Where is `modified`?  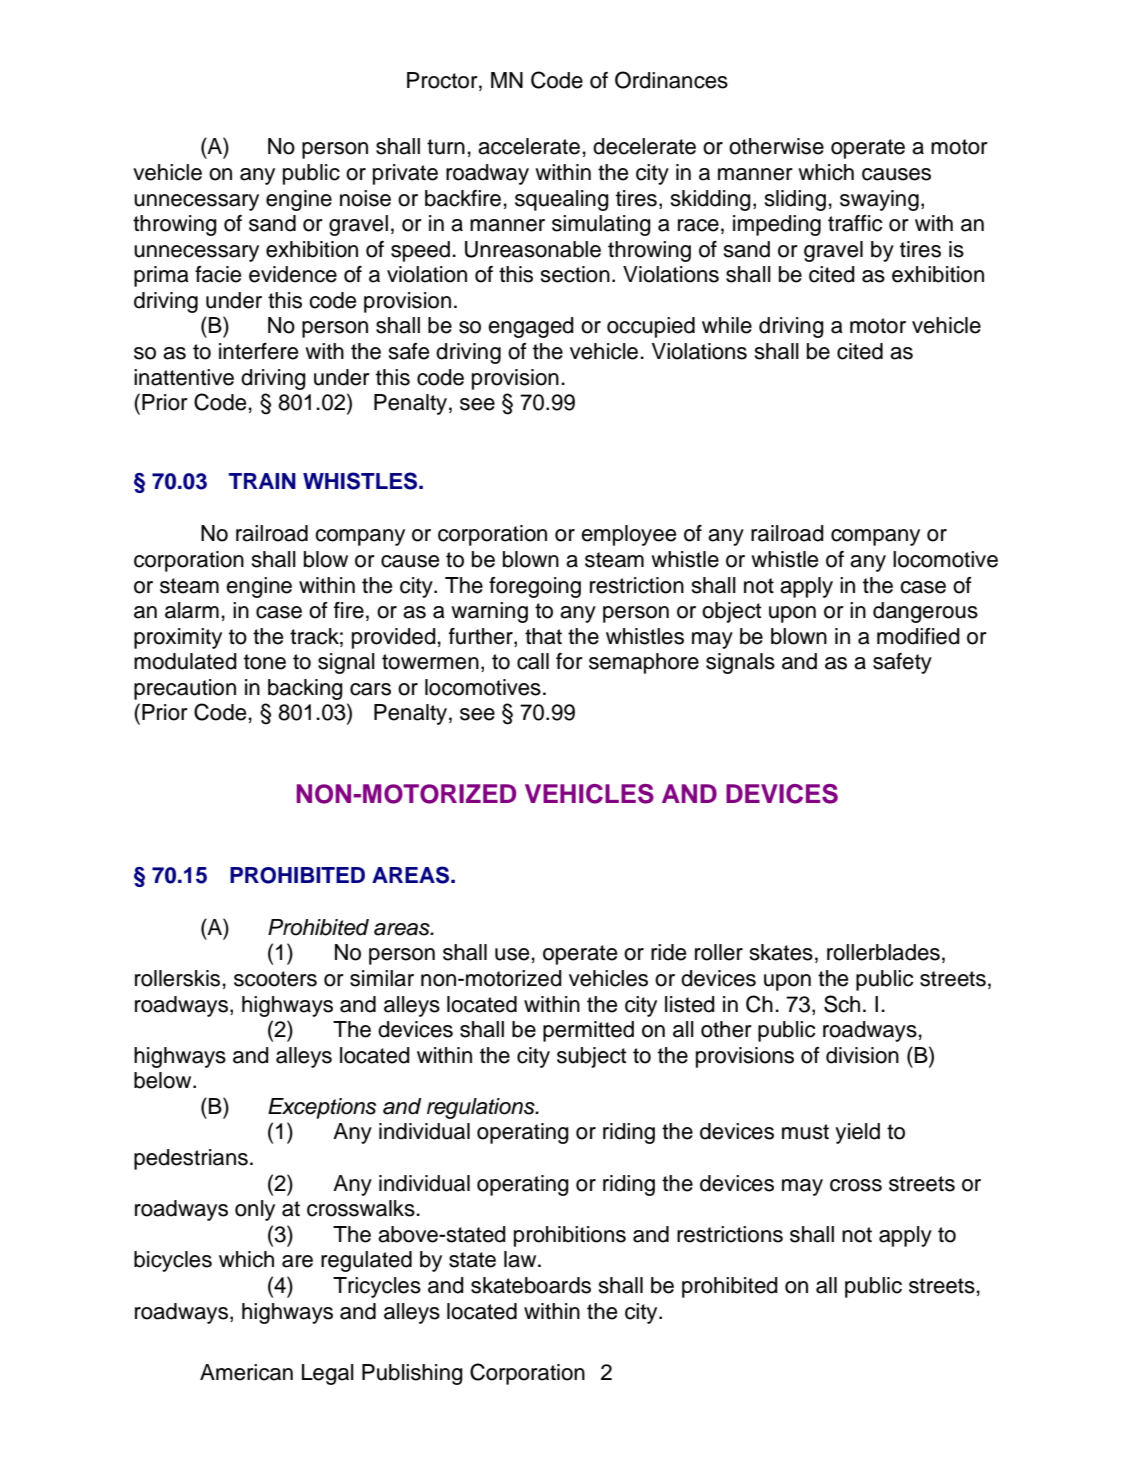 modified is located at coordinates (918, 636).
